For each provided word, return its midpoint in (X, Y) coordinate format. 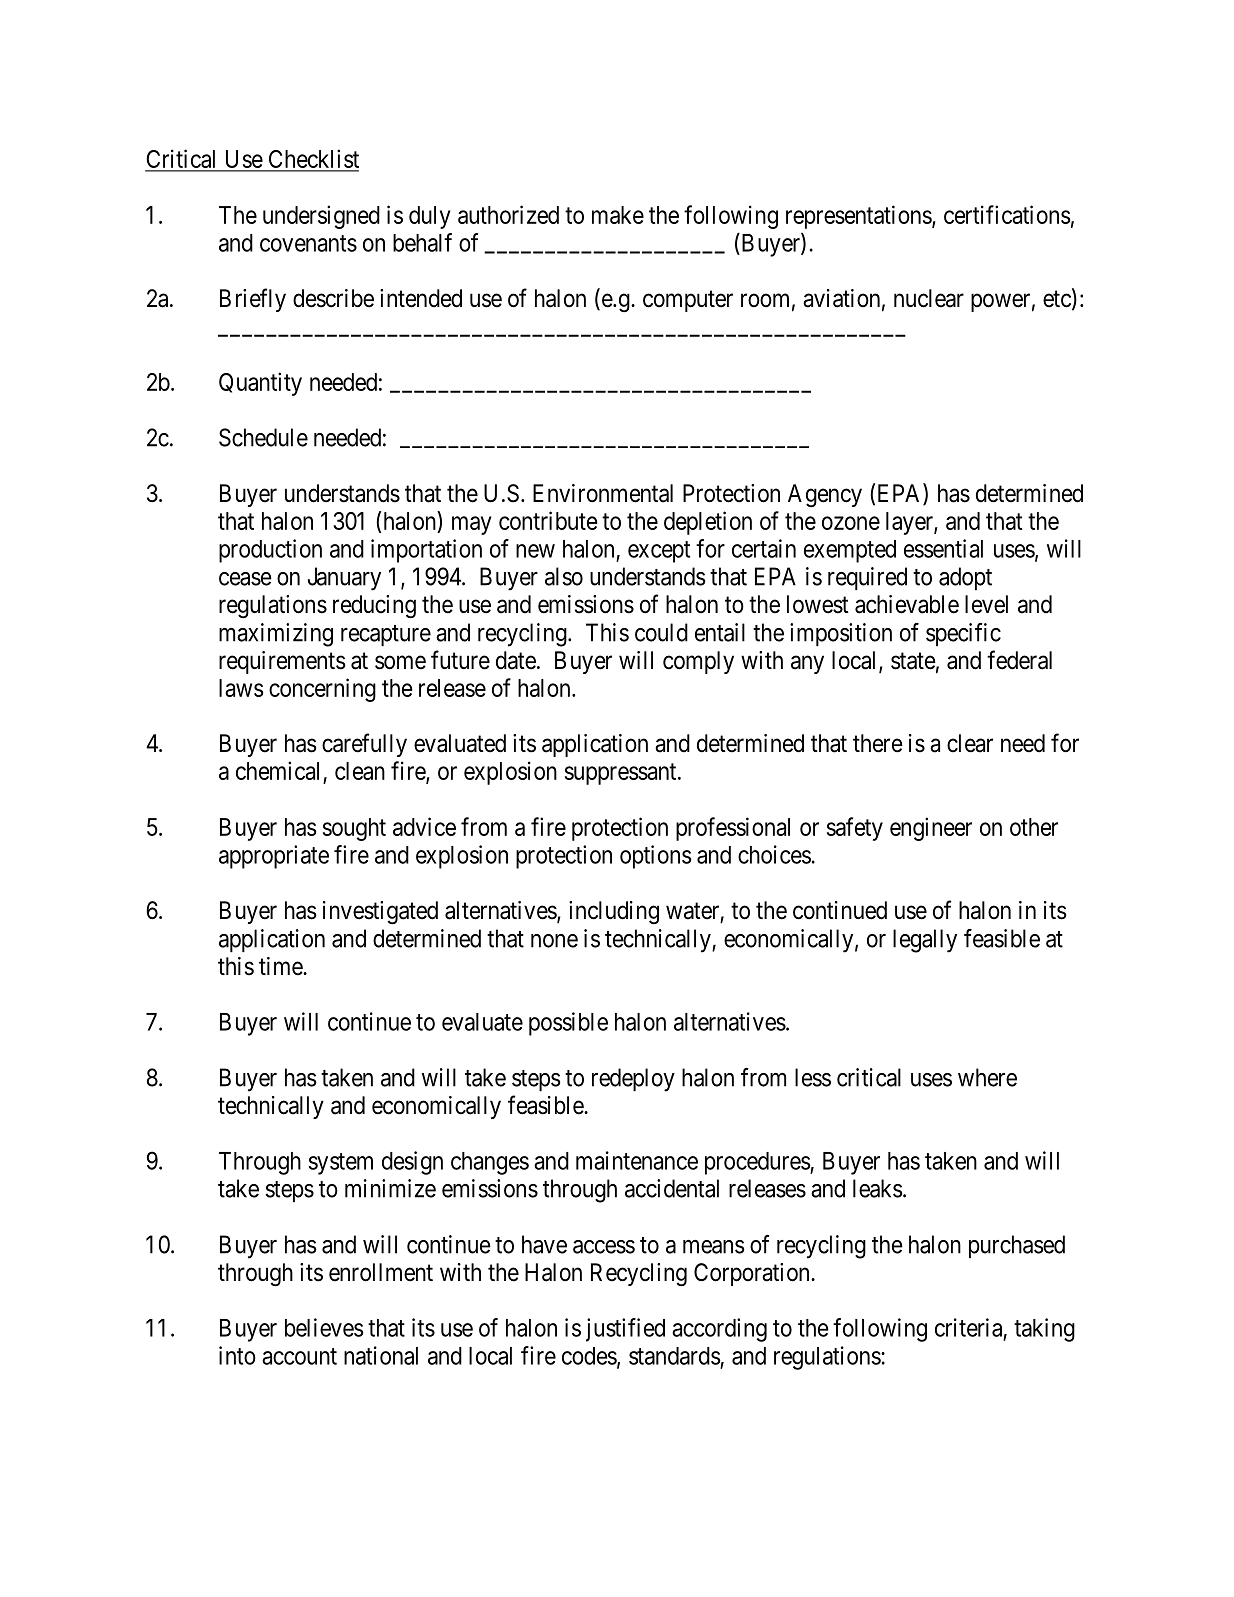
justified (625, 1330)
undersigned (321, 217)
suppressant (622, 774)
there (878, 743)
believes (324, 1327)
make (618, 215)
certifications (1007, 214)
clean (360, 771)
